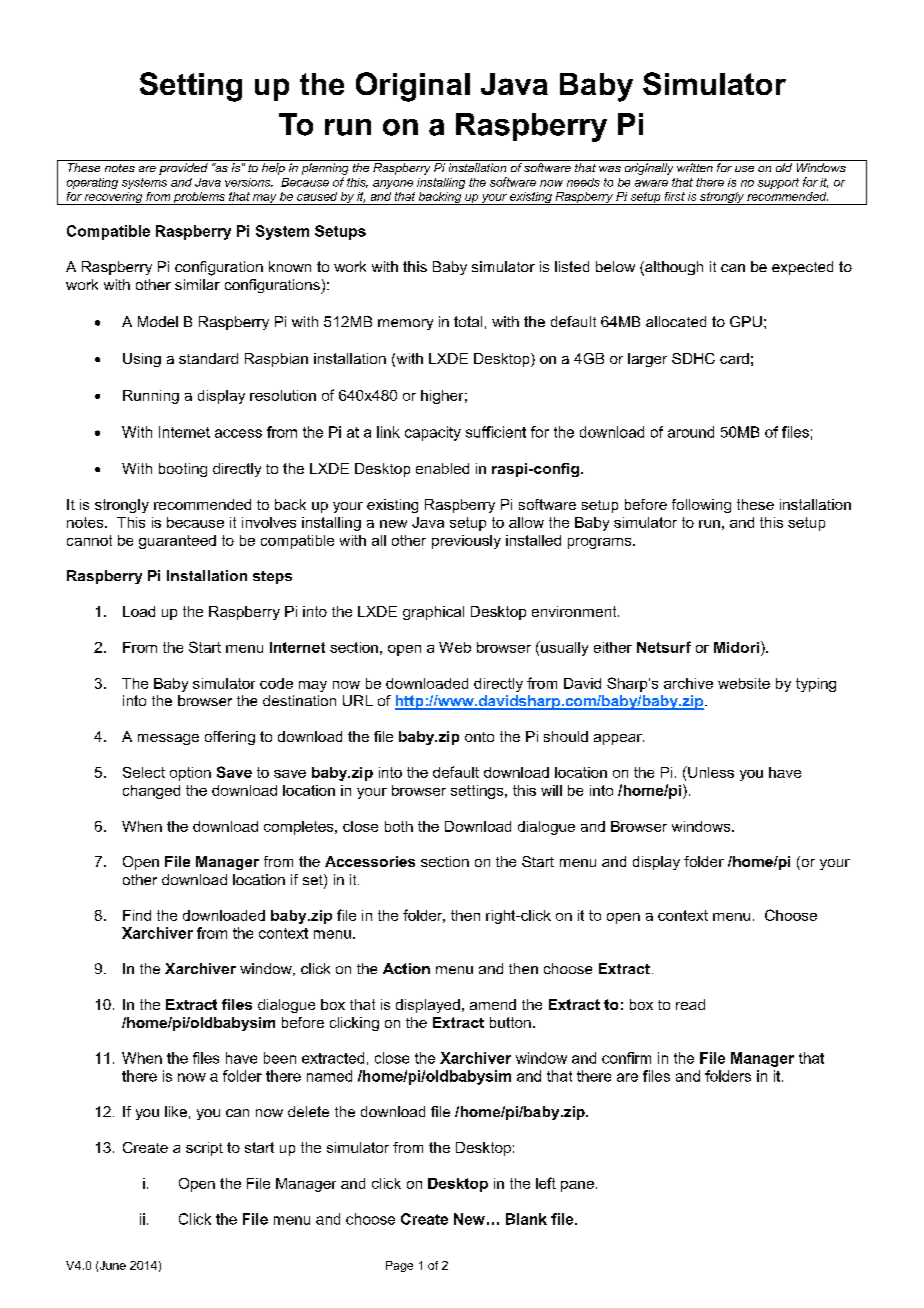 The height and width of the page is (1308, 924). I want to click on problems, so click(199, 198).
